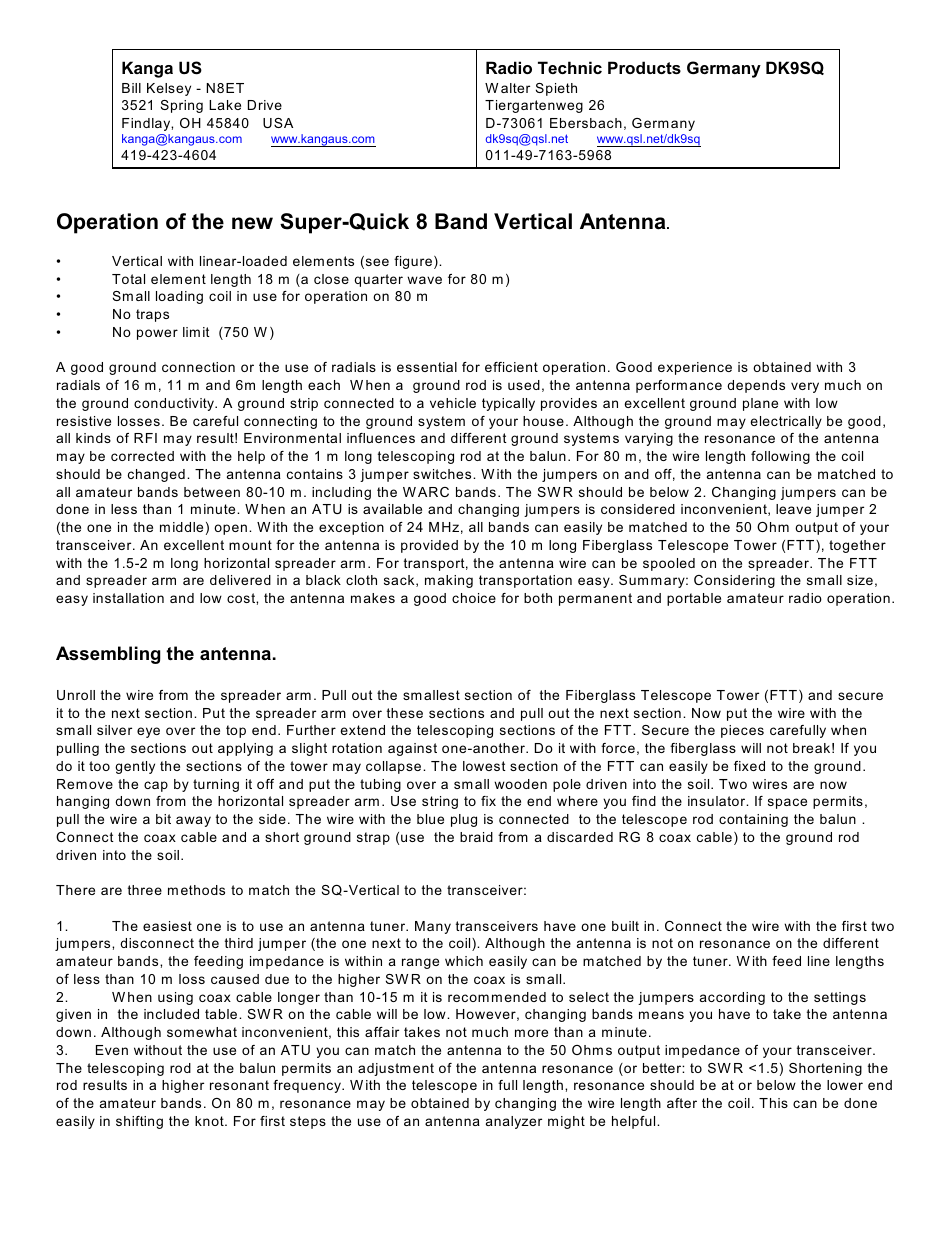 This page has height=1233, width=952. Describe the element at coordinates (515, 88) in the page. I see `alter` at that location.
